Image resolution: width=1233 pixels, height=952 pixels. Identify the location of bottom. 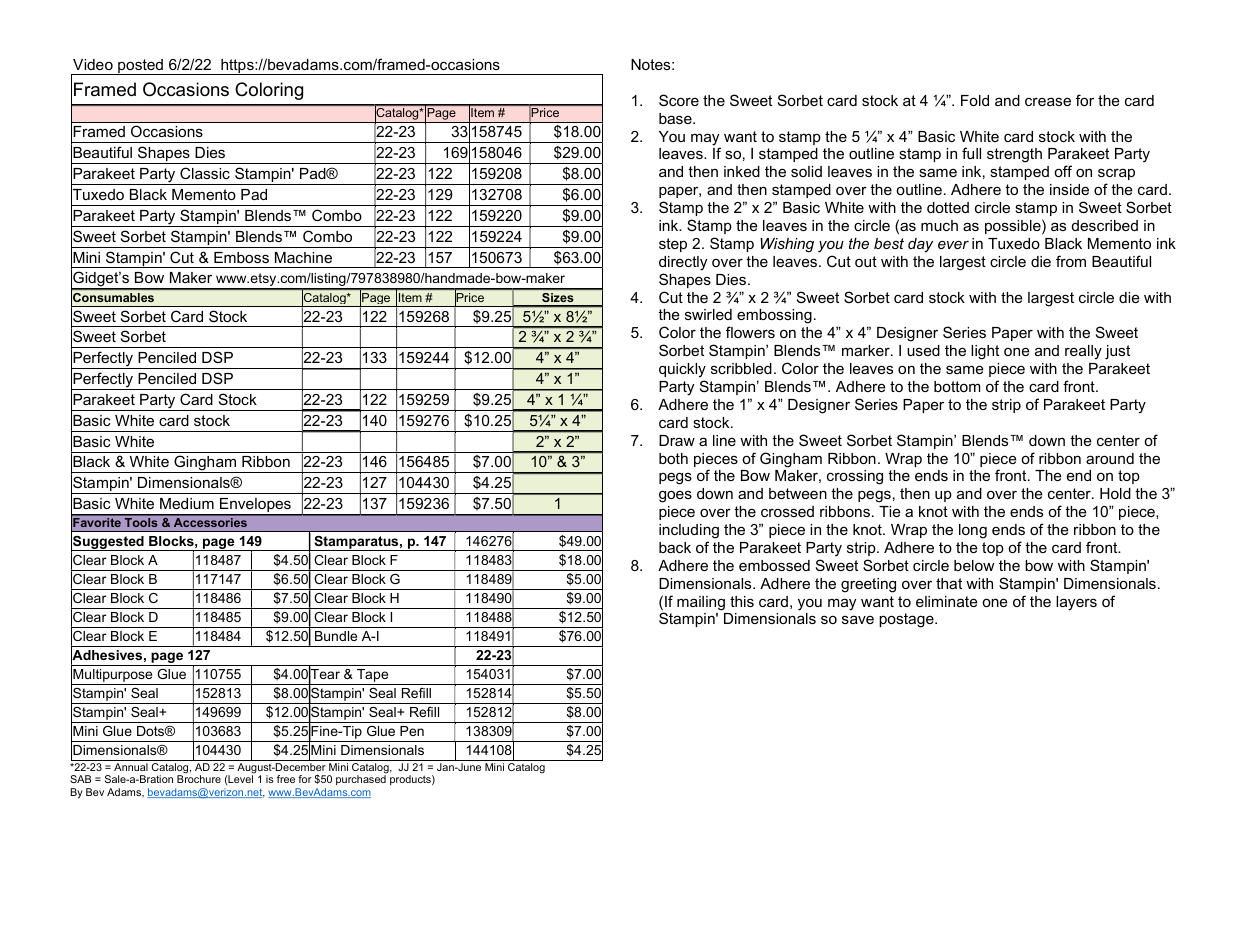
(957, 386).
